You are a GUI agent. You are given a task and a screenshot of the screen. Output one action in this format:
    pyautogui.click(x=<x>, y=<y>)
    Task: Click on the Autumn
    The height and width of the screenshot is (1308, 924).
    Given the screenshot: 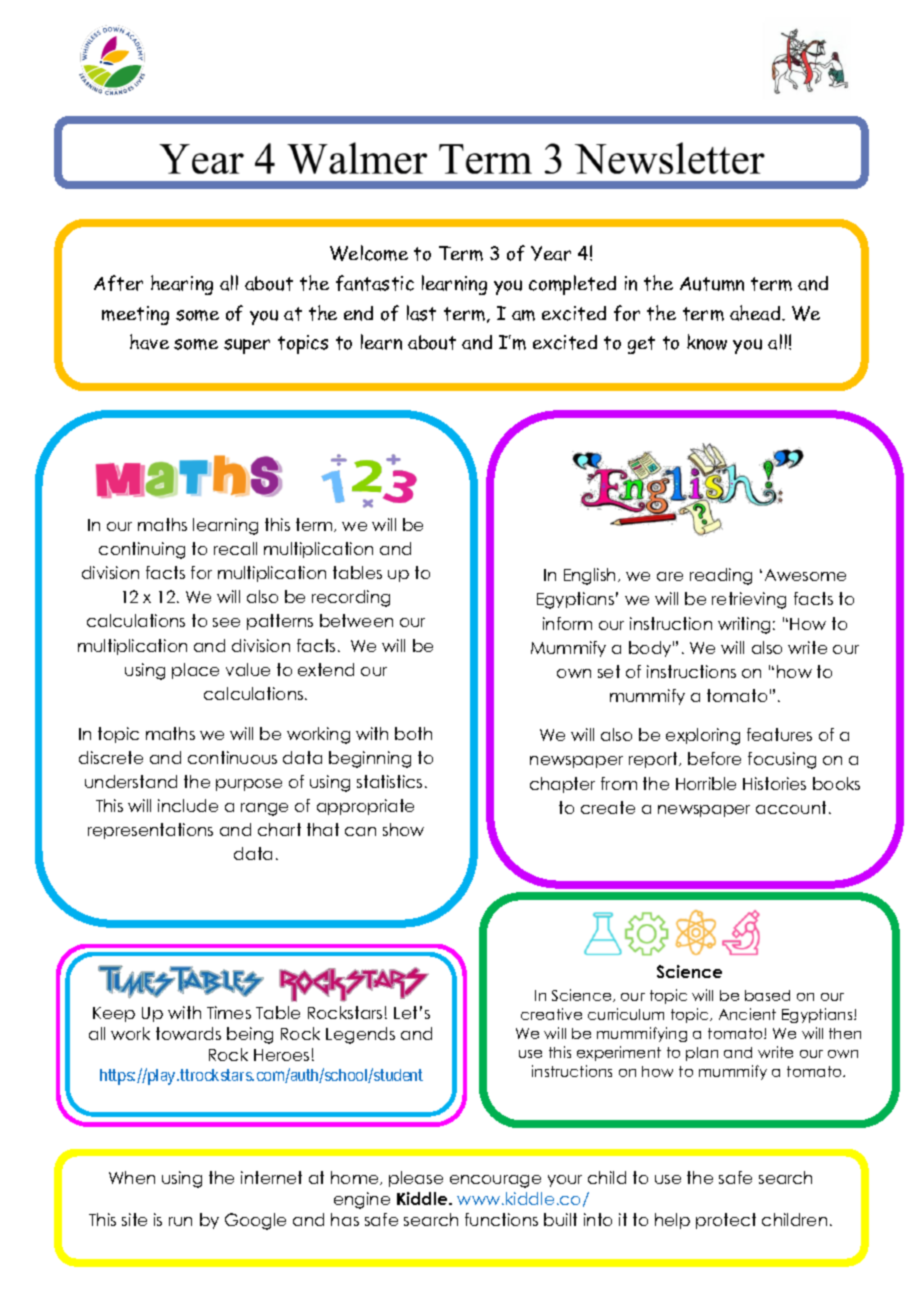 What is the action you would take?
    pyautogui.click(x=712, y=284)
